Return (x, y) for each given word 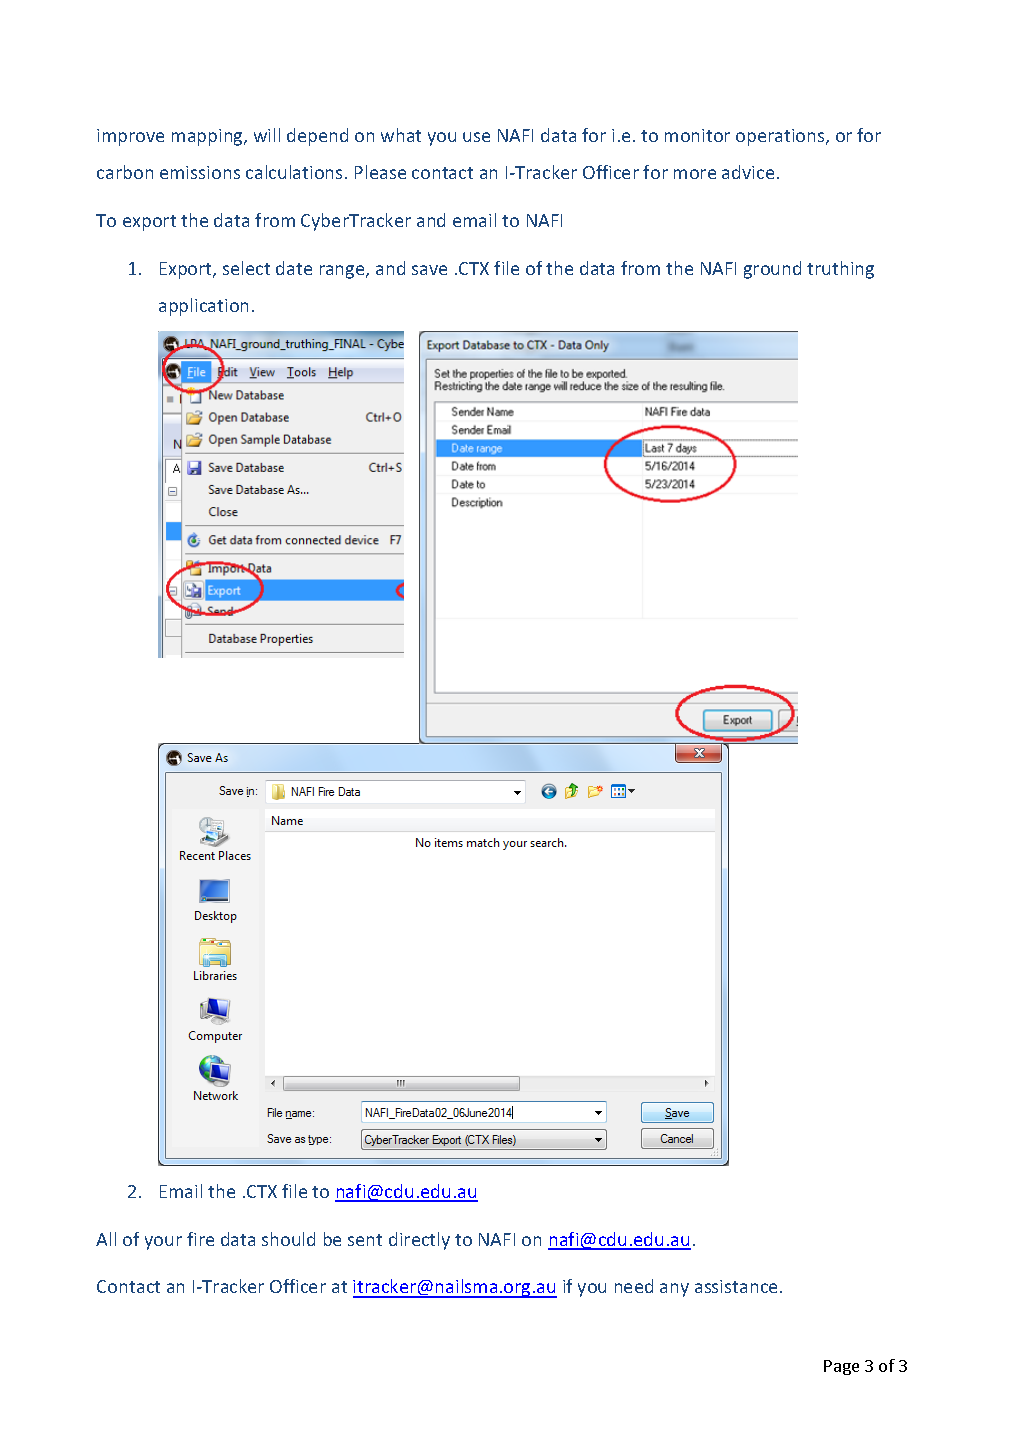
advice (748, 172)
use (476, 137)
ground (772, 270)
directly (419, 1241)
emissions (200, 172)
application (203, 307)
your (163, 1243)
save (429, 270)
